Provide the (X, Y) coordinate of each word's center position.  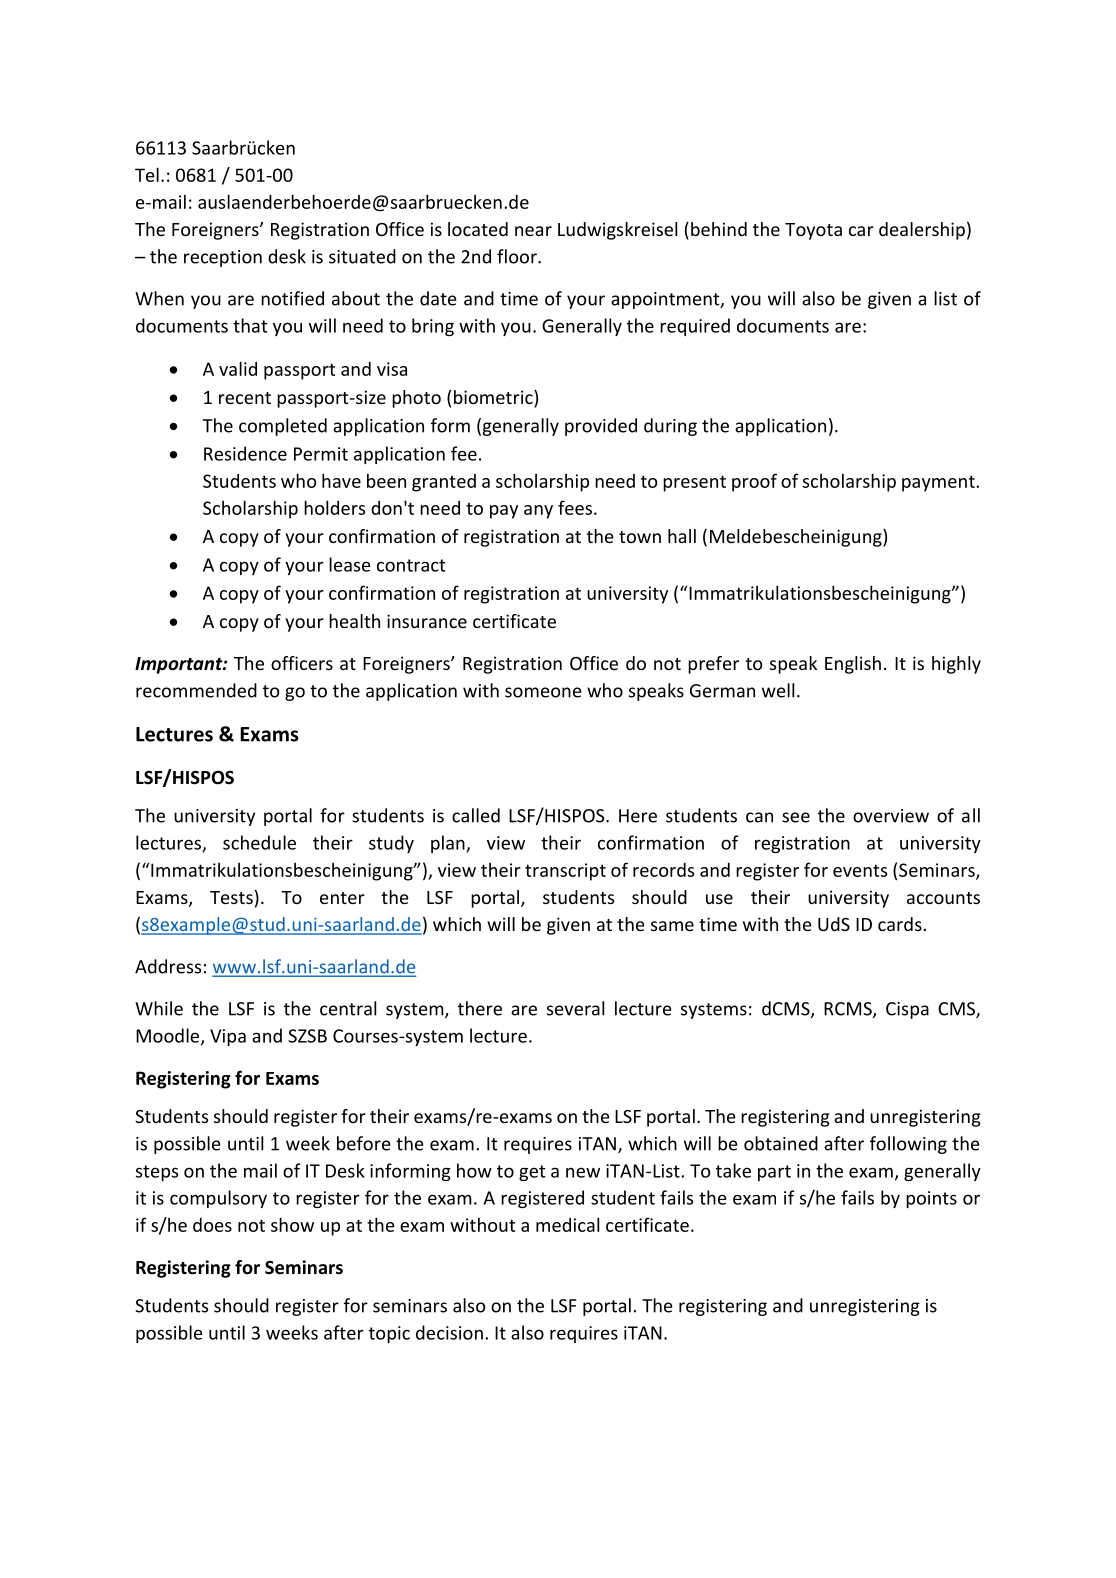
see (796, 817)
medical (567, 1224)
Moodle (169, 1036)
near (533, 231)
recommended (196, 690)
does (212, 1225)
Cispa (907, 1010)
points (931, 1199)
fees (575, 507)
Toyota (813, 231)
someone (543, 692)
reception (223, 258)
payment (939, 483)
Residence (245, 453)
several (575, 1008)
